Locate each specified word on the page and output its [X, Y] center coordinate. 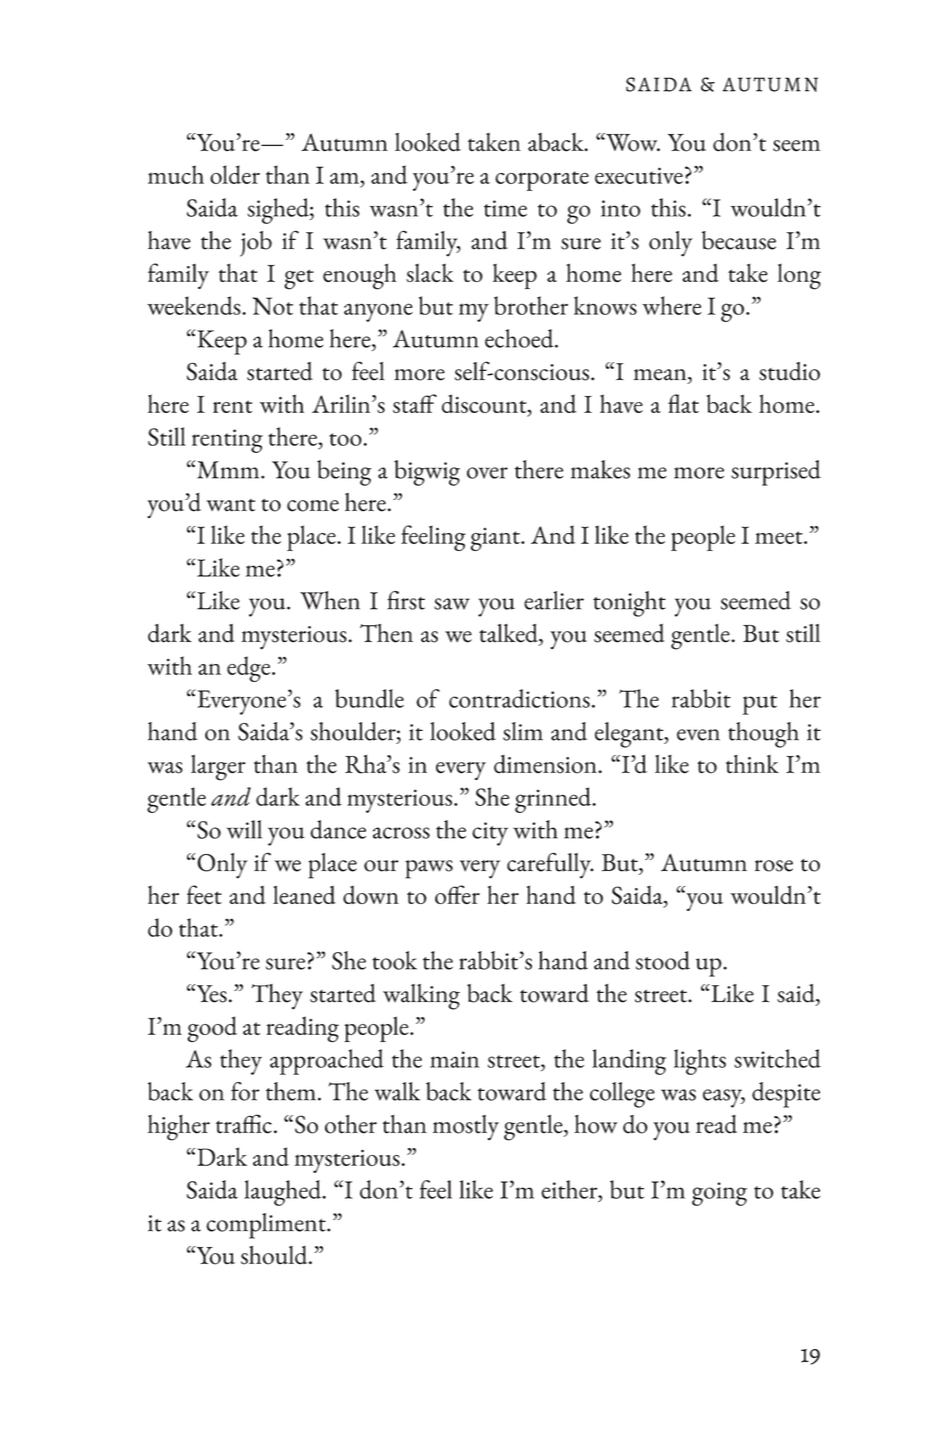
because [739, 240]
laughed [284, 1193]
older [235, 174]
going [719, 1194]
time [505, 208]
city [490, 834]
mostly [466, 1128]
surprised [776, 473]
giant [496, 539]
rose [774, 866]
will [244, 829]
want [230, 505]
